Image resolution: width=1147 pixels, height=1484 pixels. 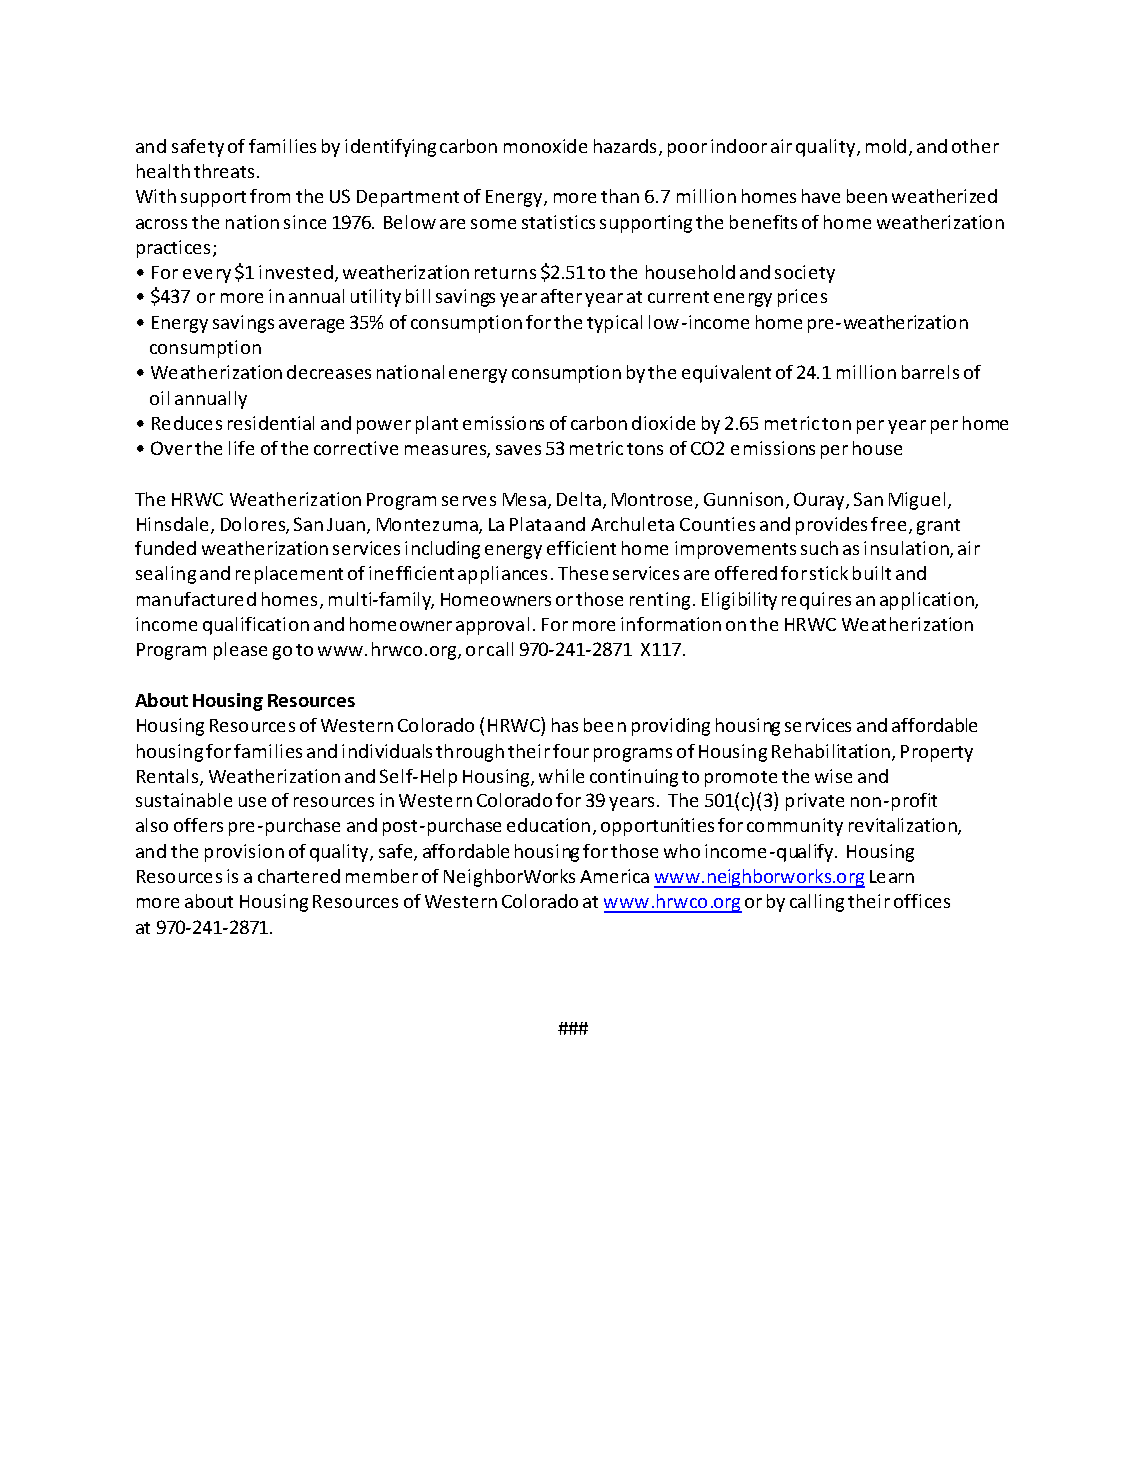 I want to click on America, so click(x=614, y=876).
